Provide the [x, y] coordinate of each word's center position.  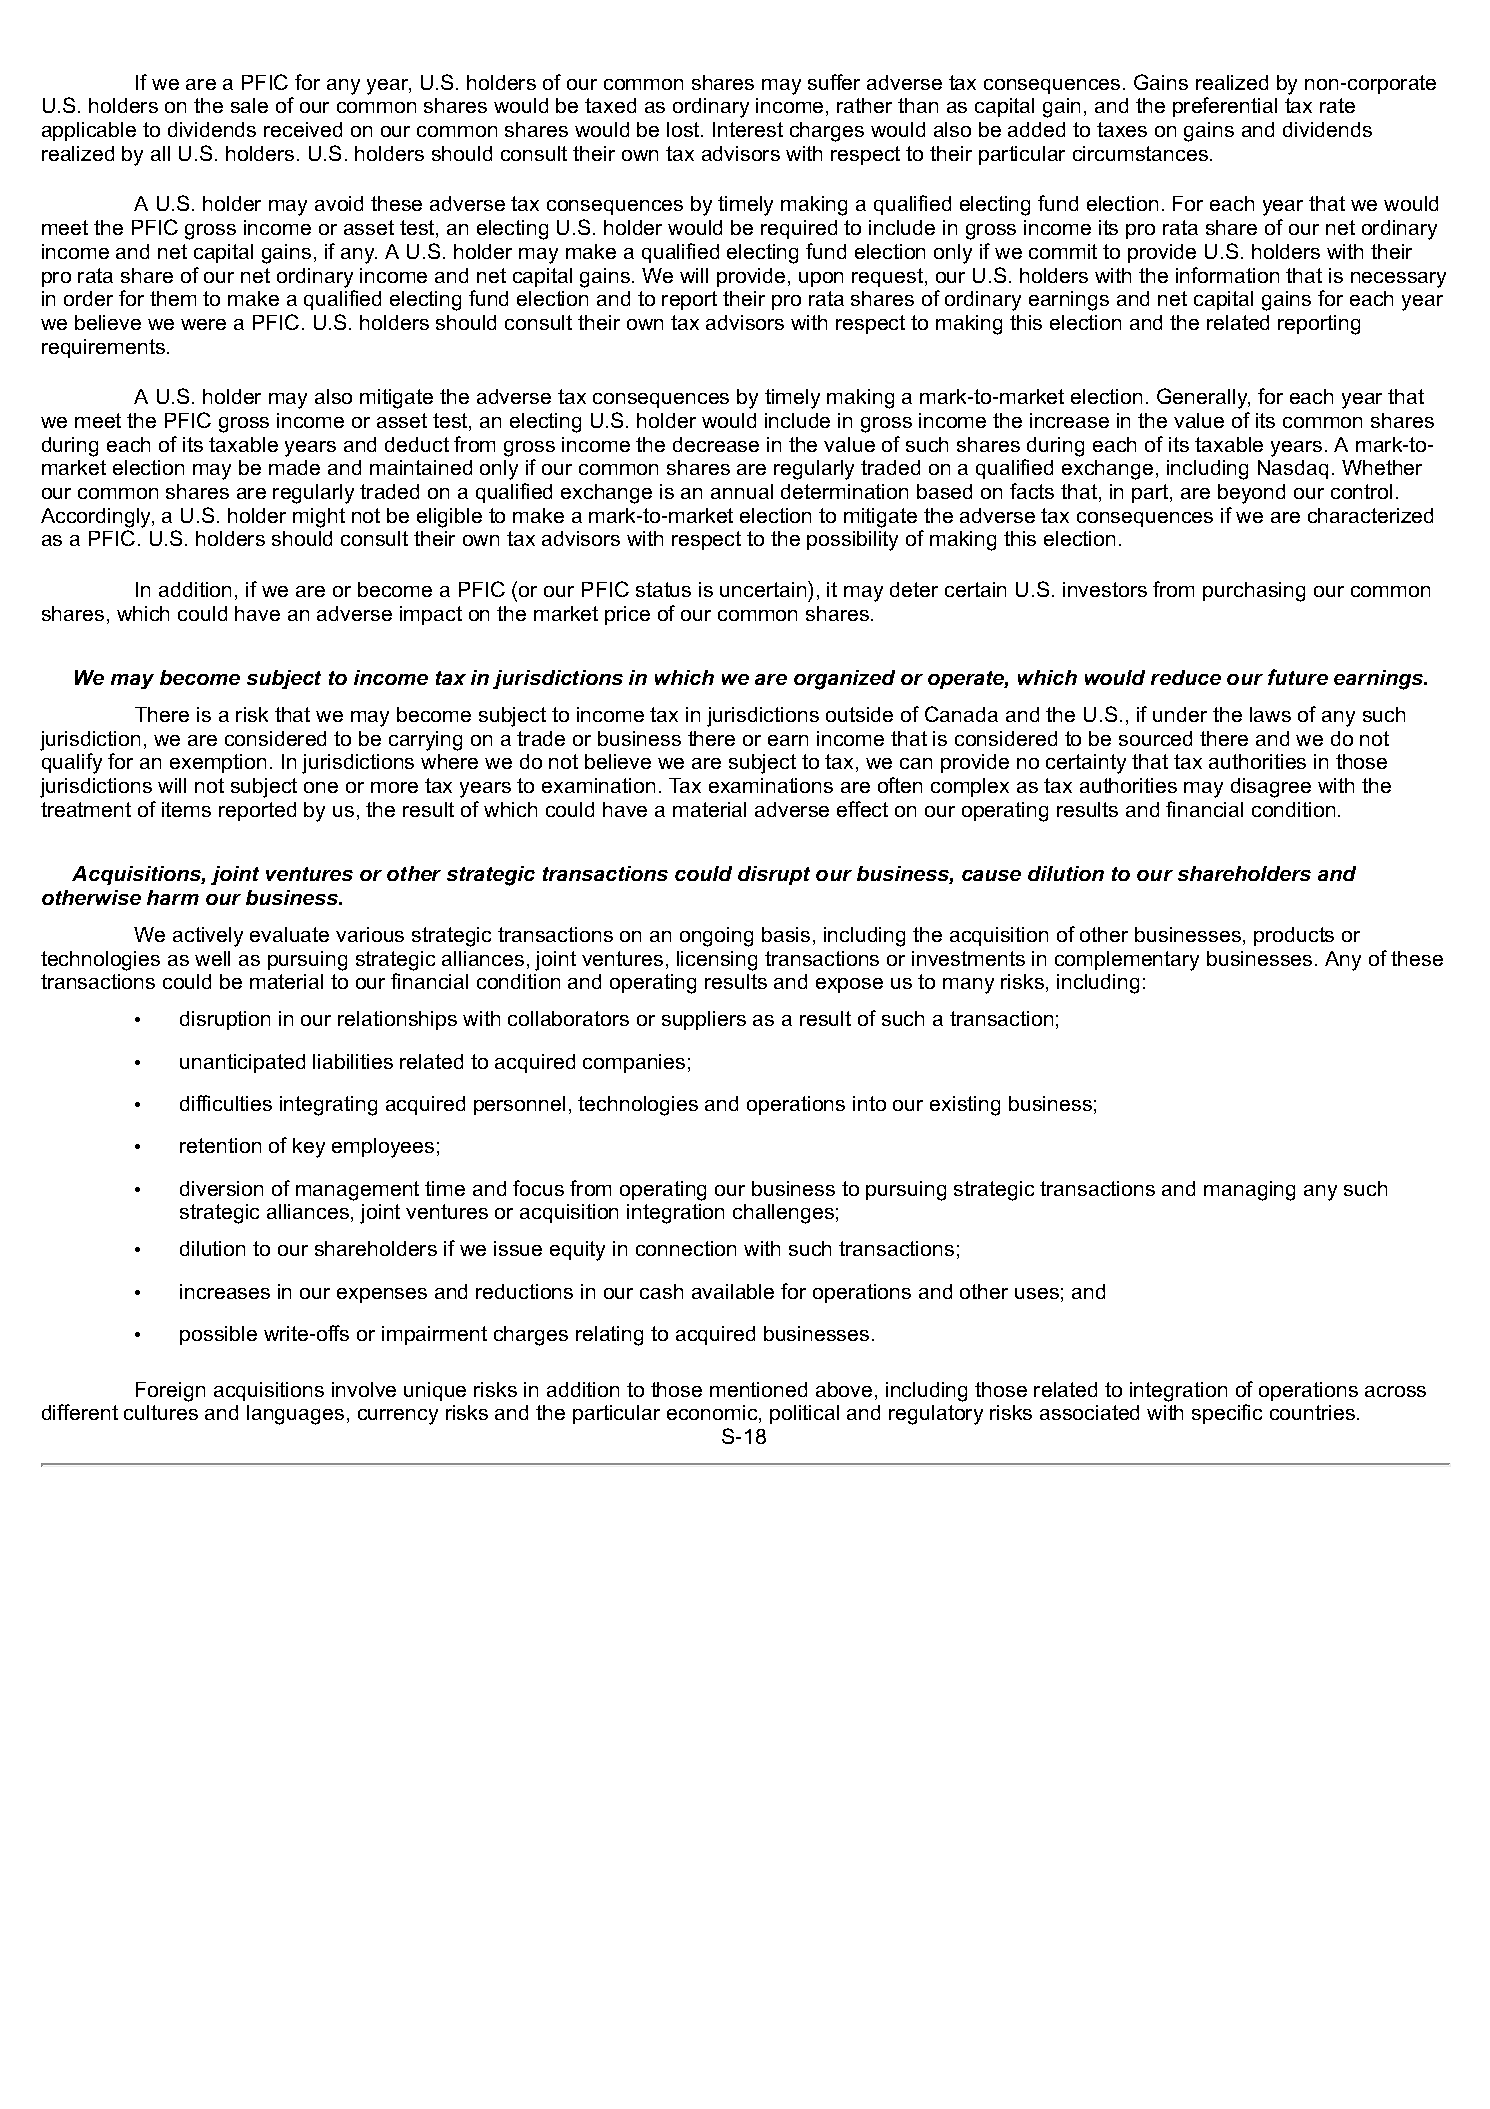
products [1294, 936]
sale [249, 105]
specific [1227, 1414]
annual [742, 491]
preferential [1225, 107]
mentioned [758, 1389]
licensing [717, 961]
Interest [748, 129]
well [212, 958]
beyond [1251, 494]
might [319, 518]
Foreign [170, 1392]
